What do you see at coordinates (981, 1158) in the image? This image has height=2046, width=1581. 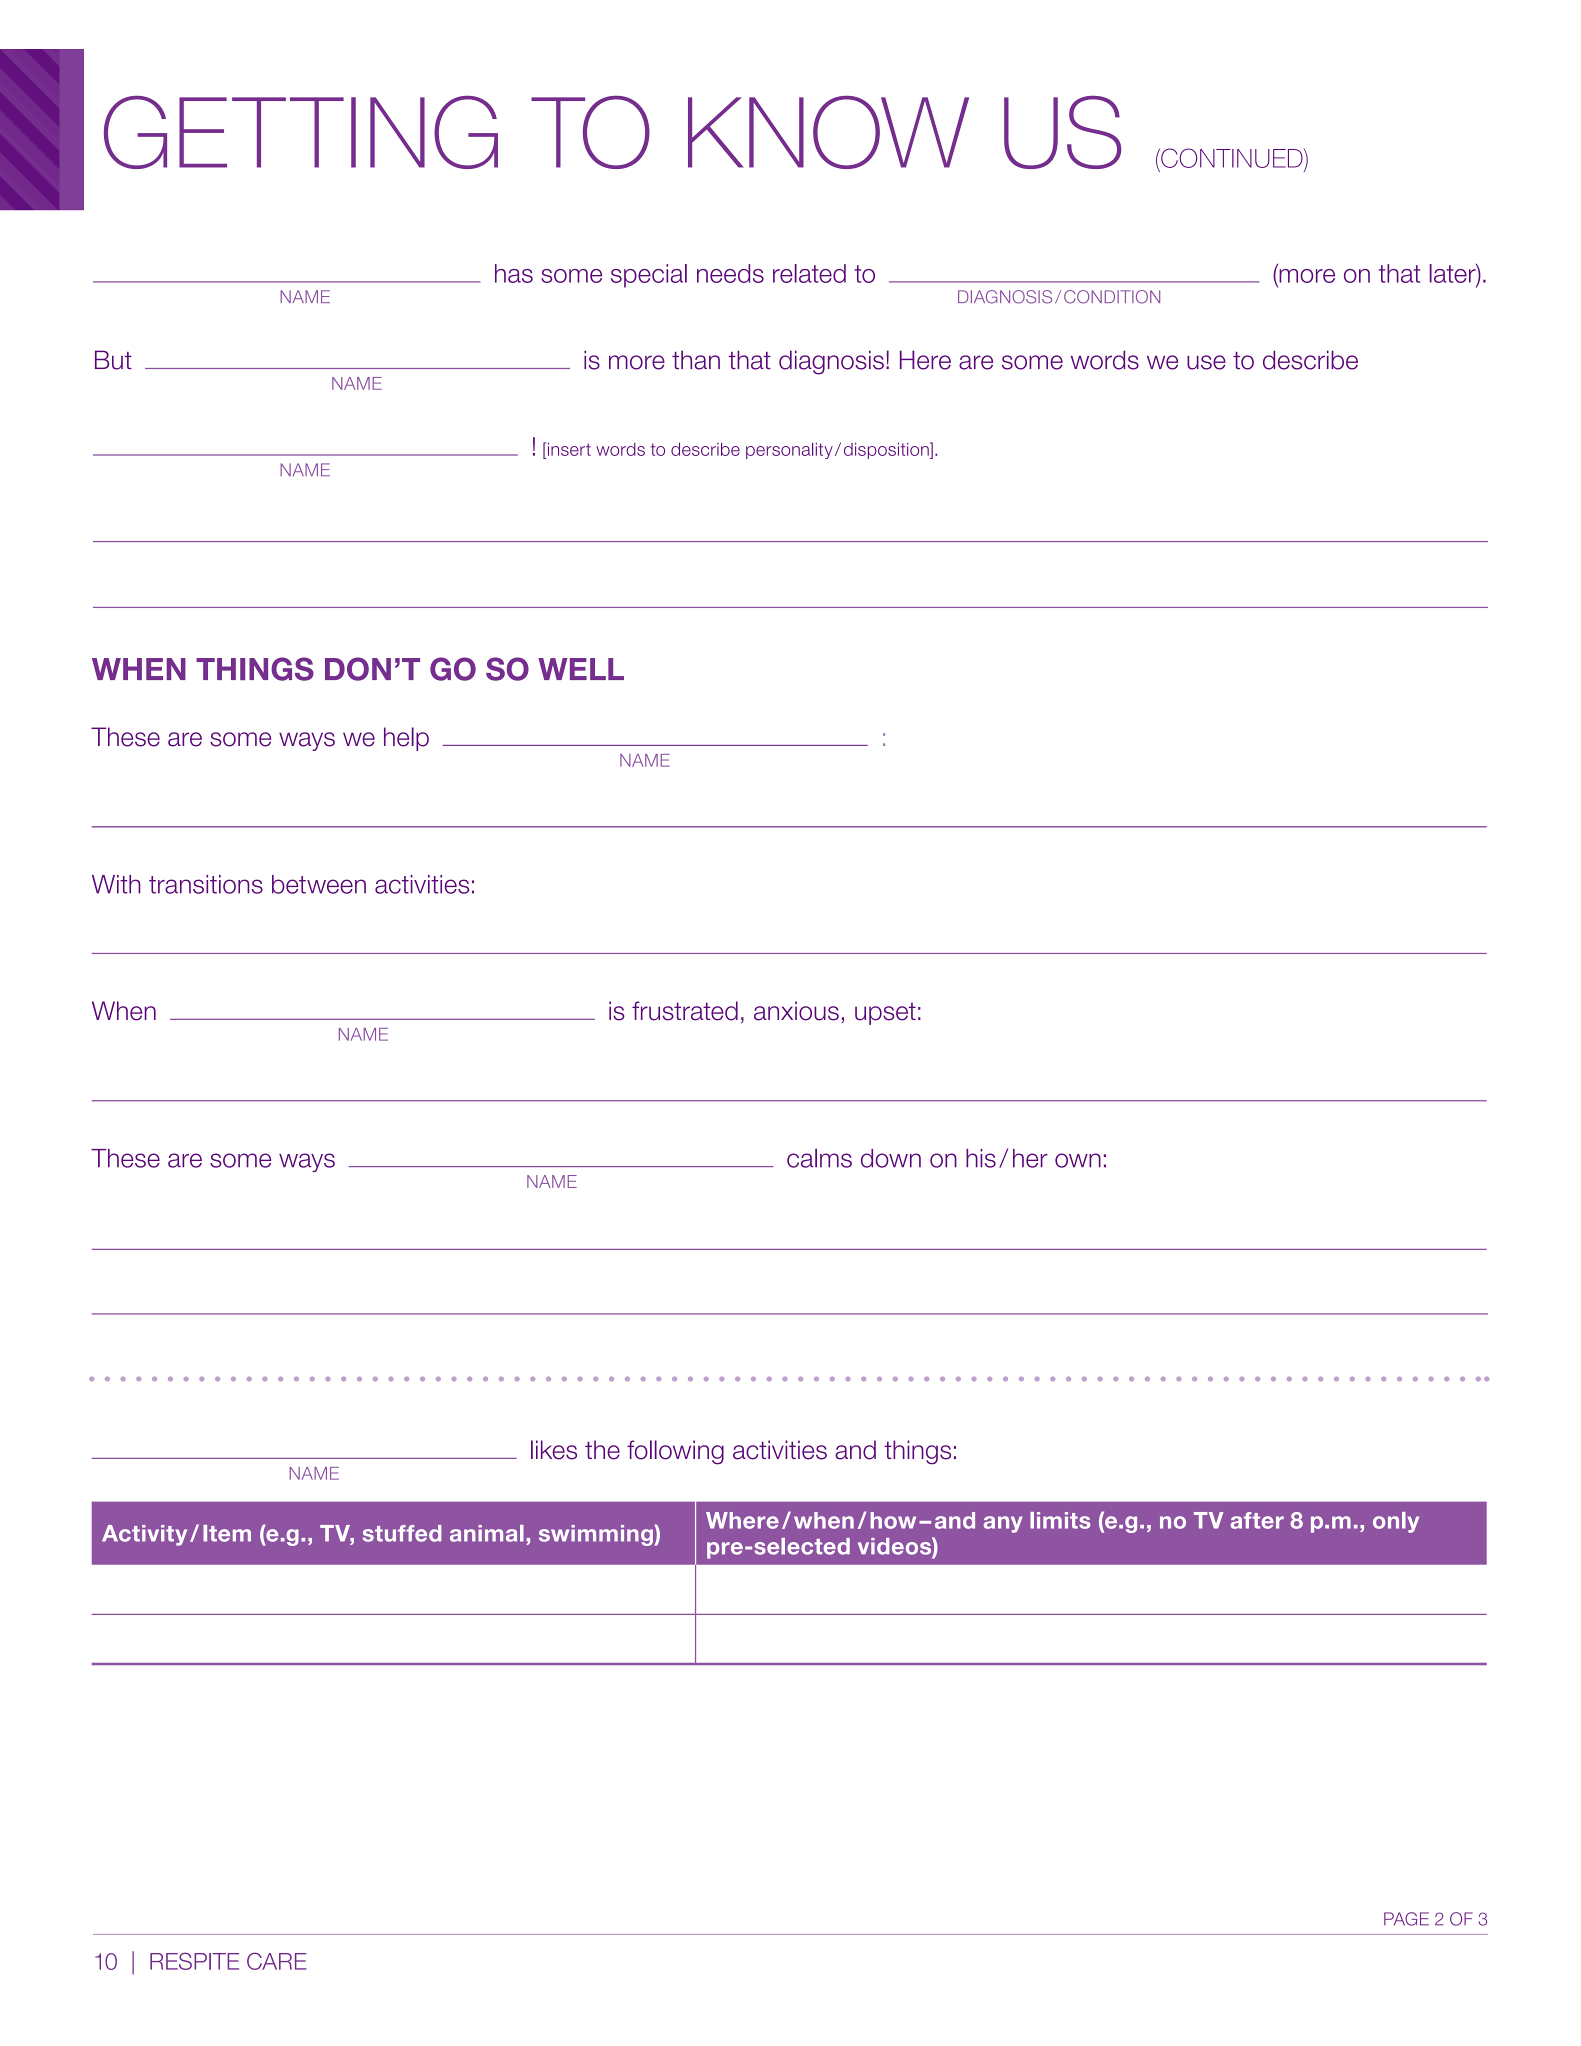 I see `his` at bounding box center [981, 1158].
